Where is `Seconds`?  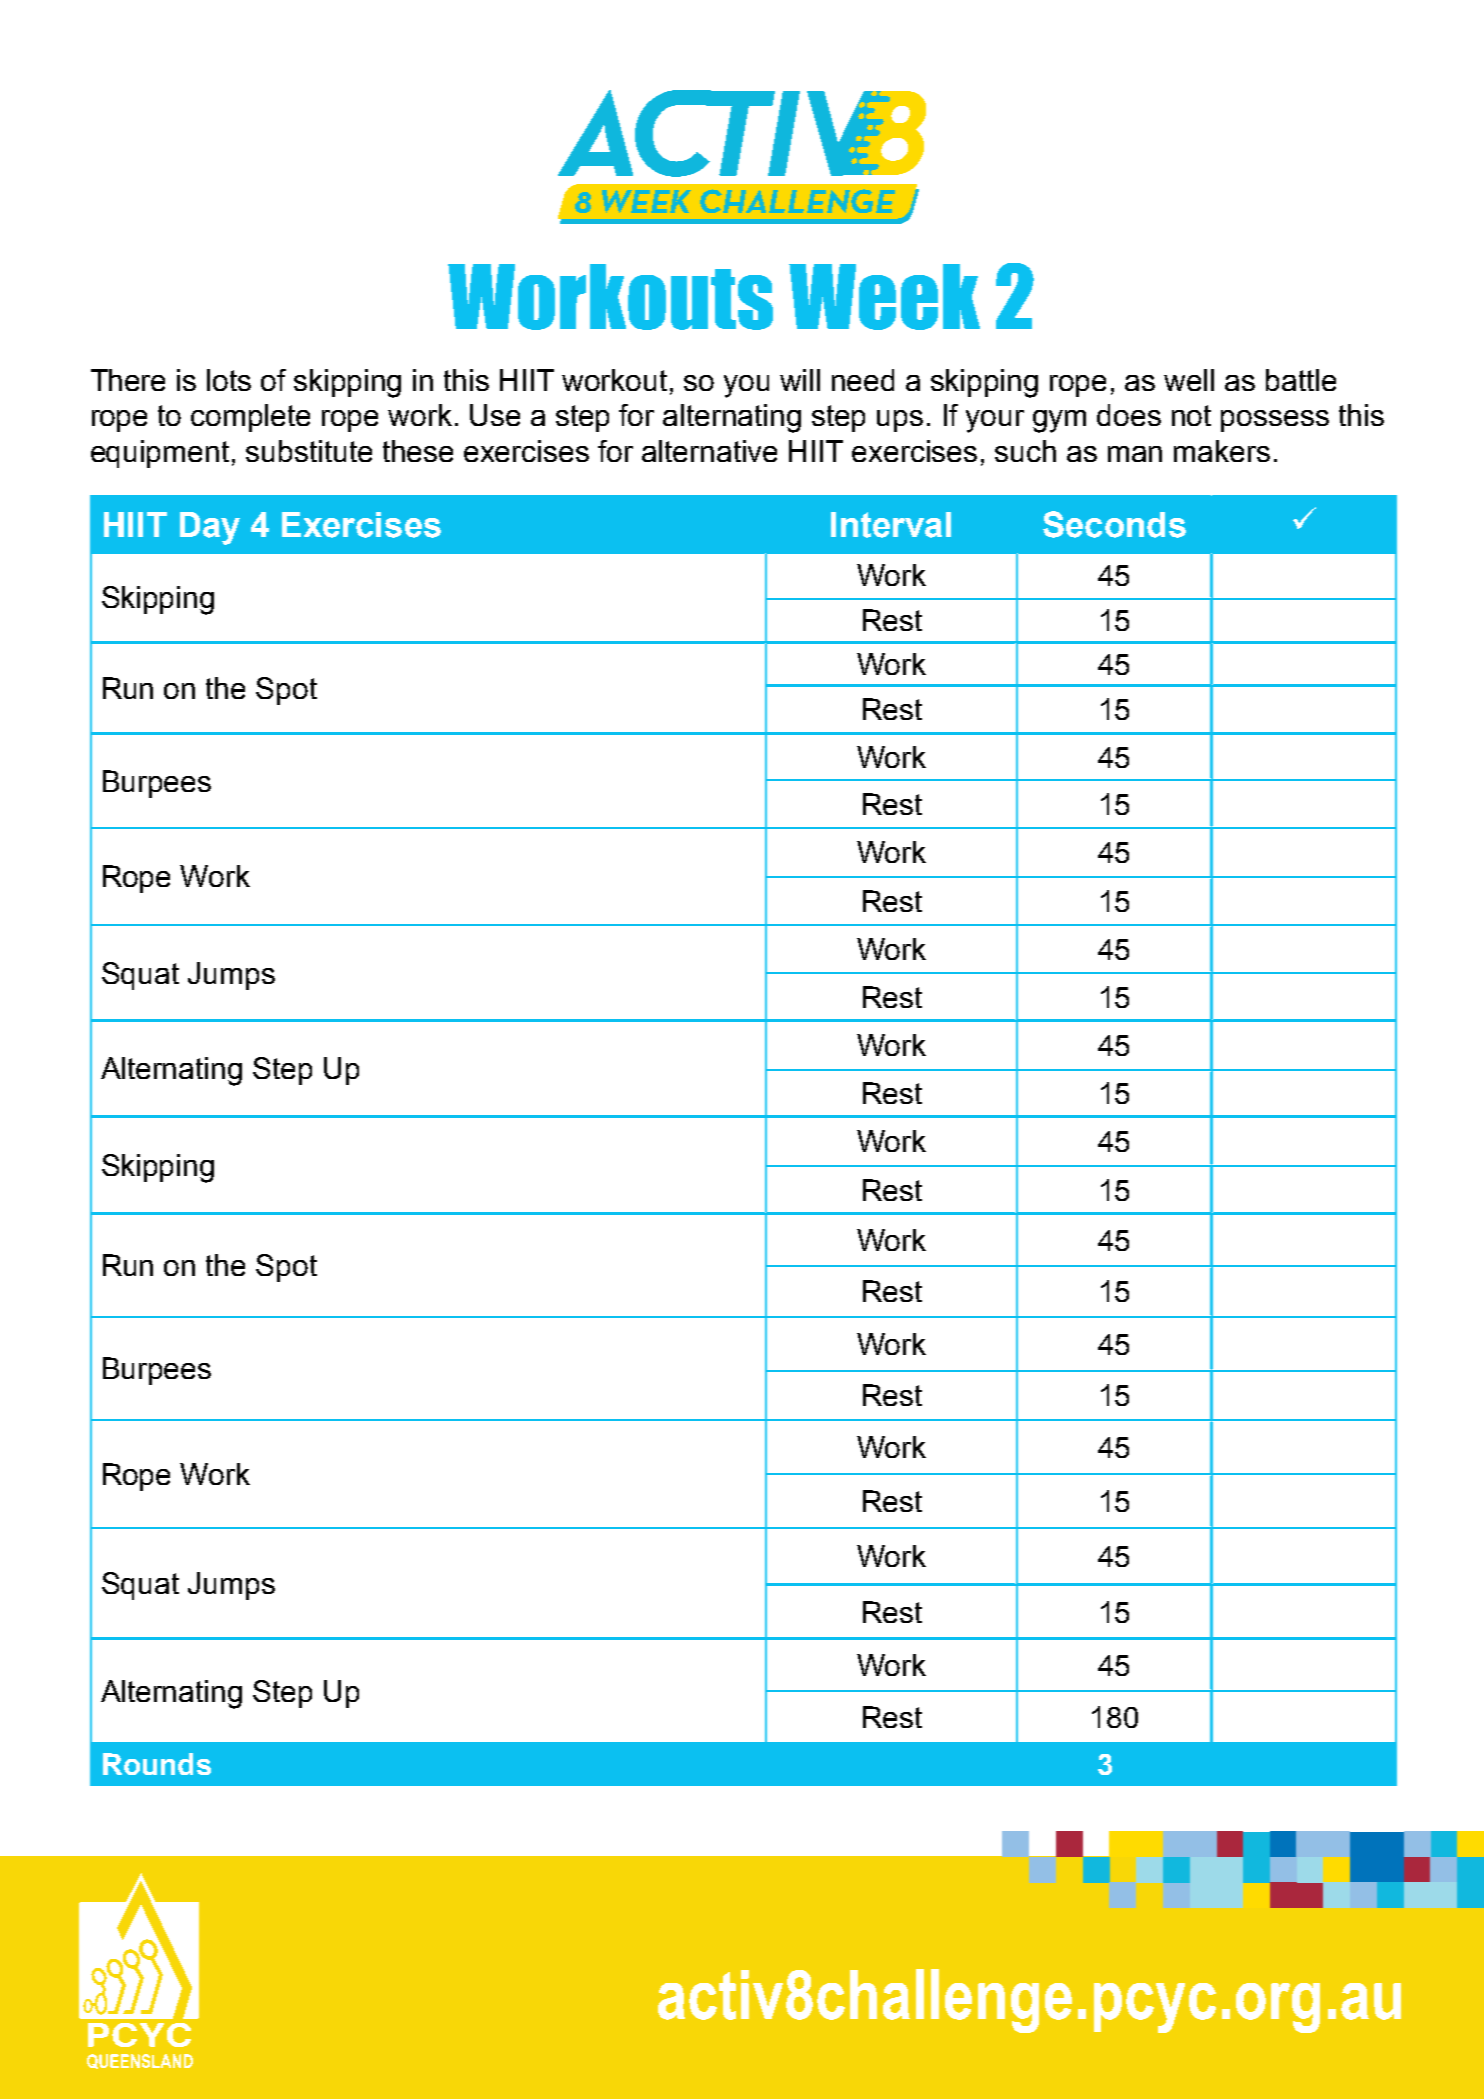 Seconds is located at coordinates (1114, 524).
